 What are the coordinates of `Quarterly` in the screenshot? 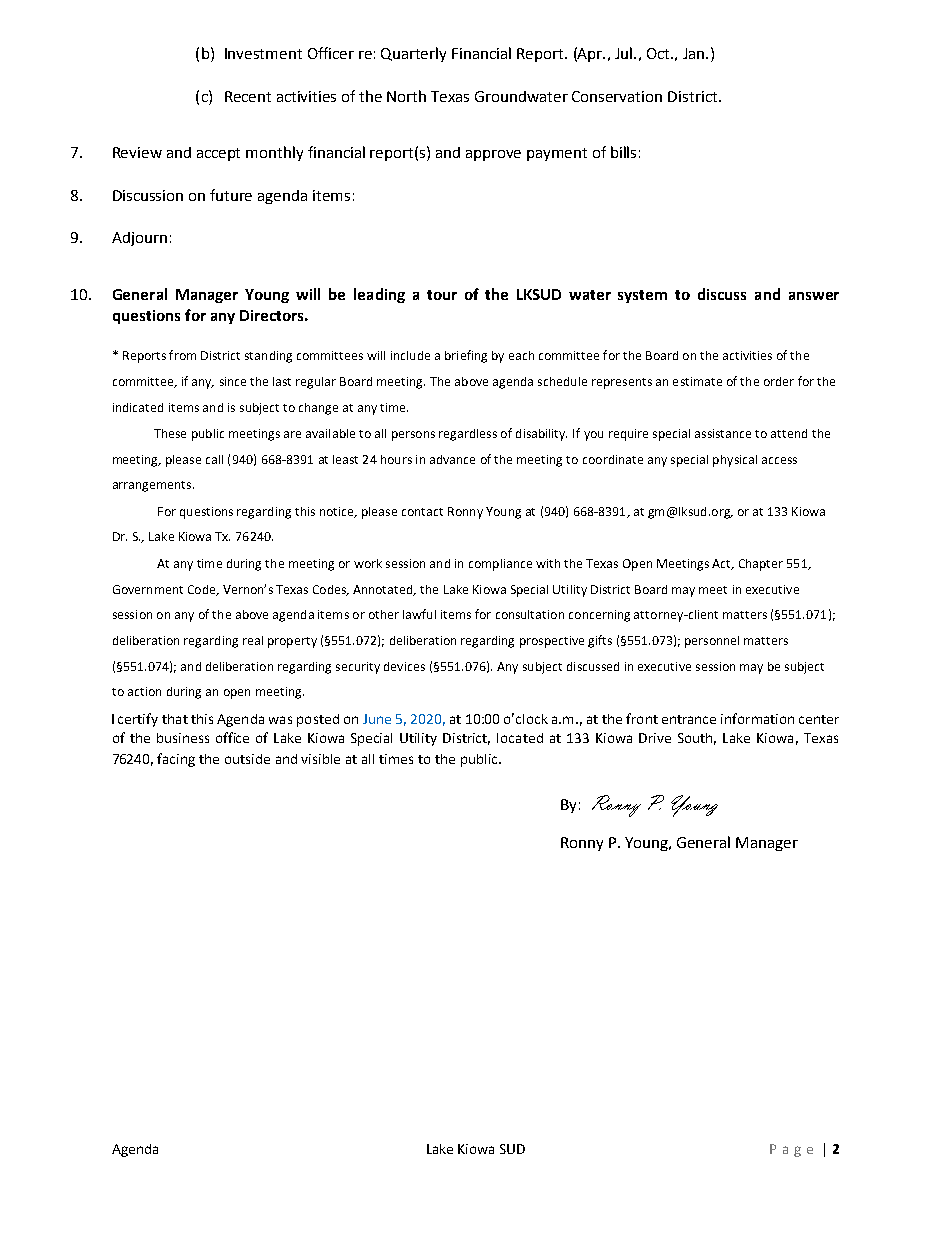 It's located at (413, 54).
